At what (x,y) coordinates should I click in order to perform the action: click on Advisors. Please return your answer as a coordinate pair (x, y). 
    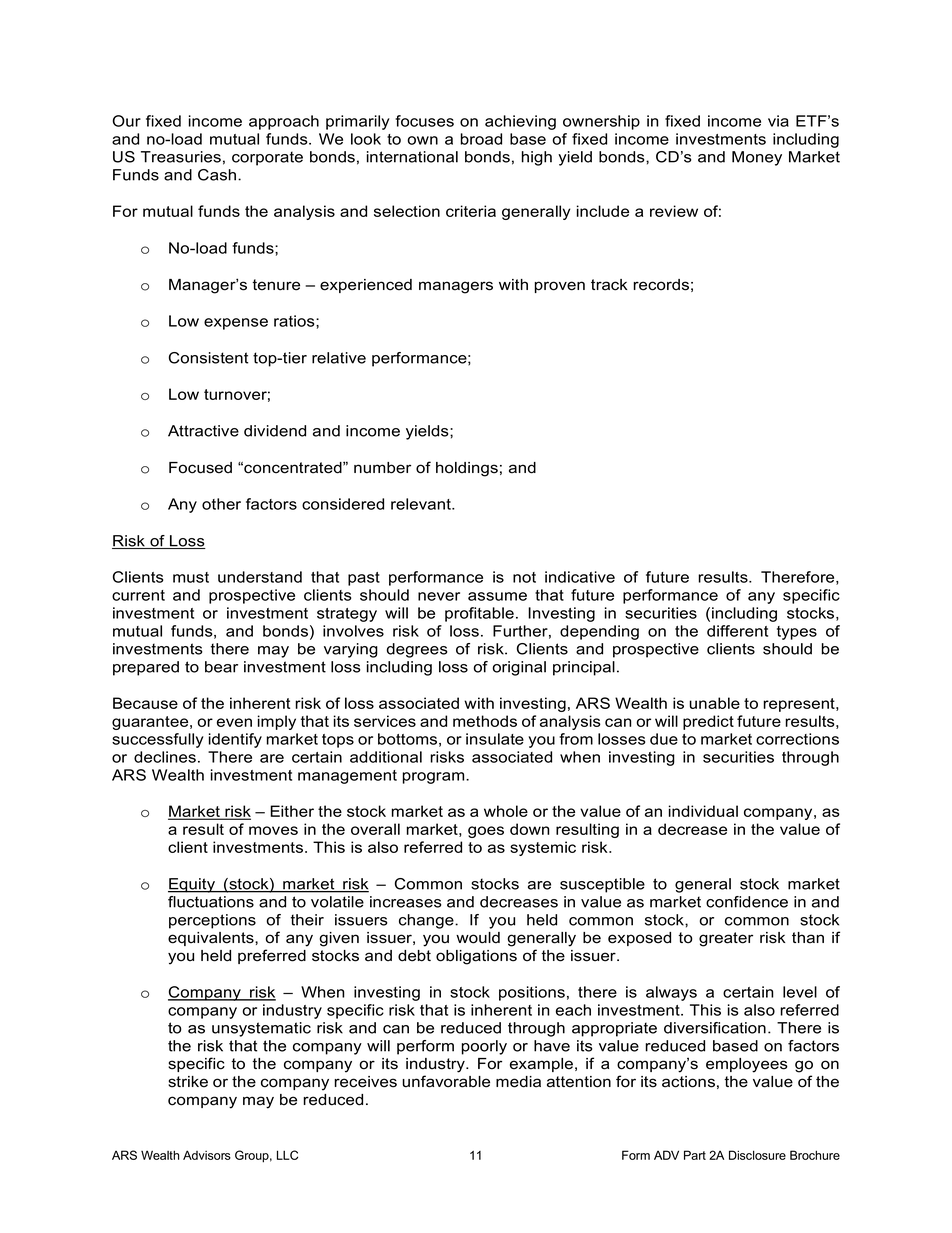
    Looking at the image, I should click on (207, 1155).
